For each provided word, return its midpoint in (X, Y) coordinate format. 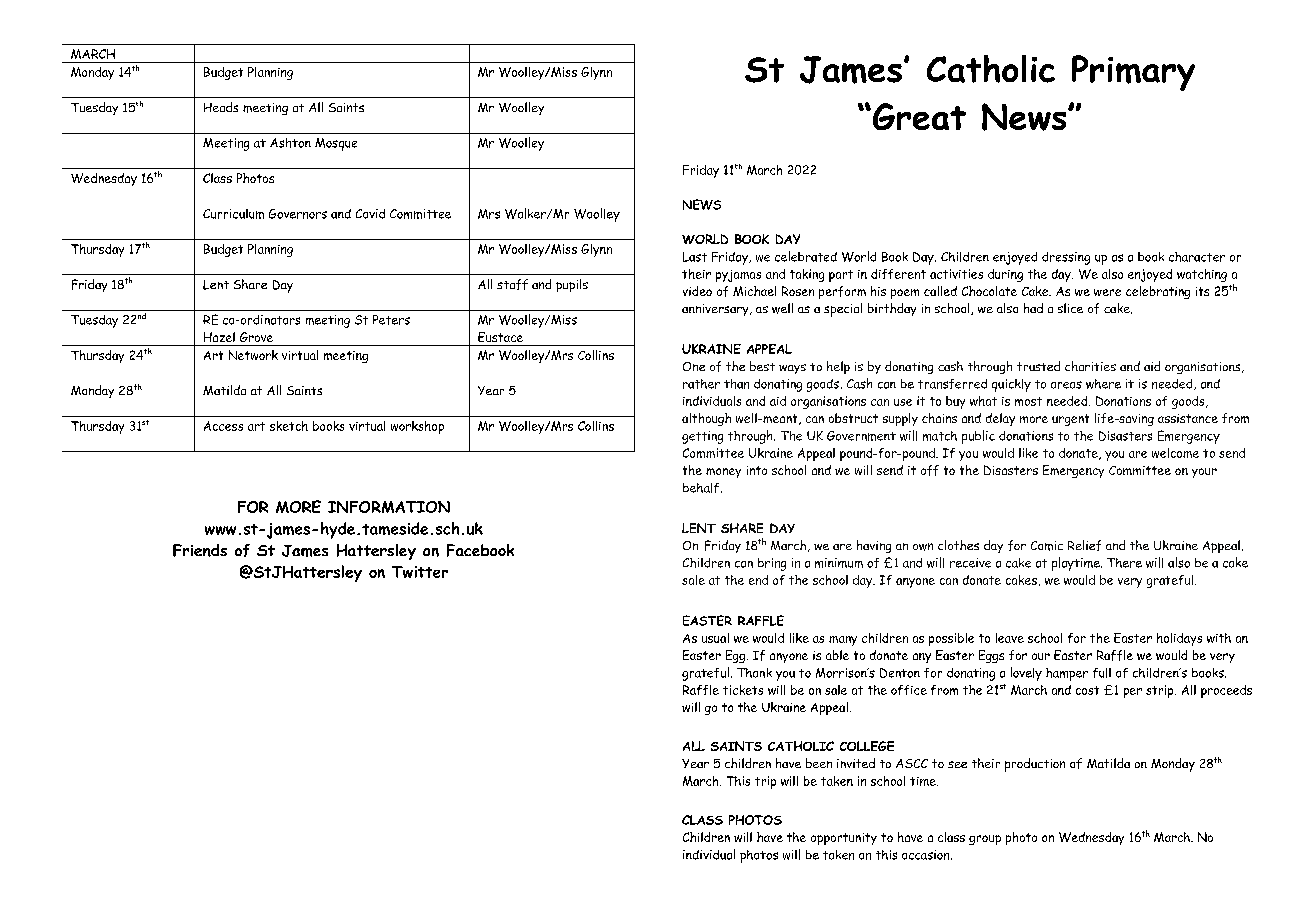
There (1124, 563)
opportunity (844, 839)
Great (918, 116)
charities (1090, 366)
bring (772, 564)
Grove (256, 337)
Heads (221, 107)
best (762, 366)
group (985, 840)
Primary (1133, 73)
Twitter (420, 572)
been (819, 763)
